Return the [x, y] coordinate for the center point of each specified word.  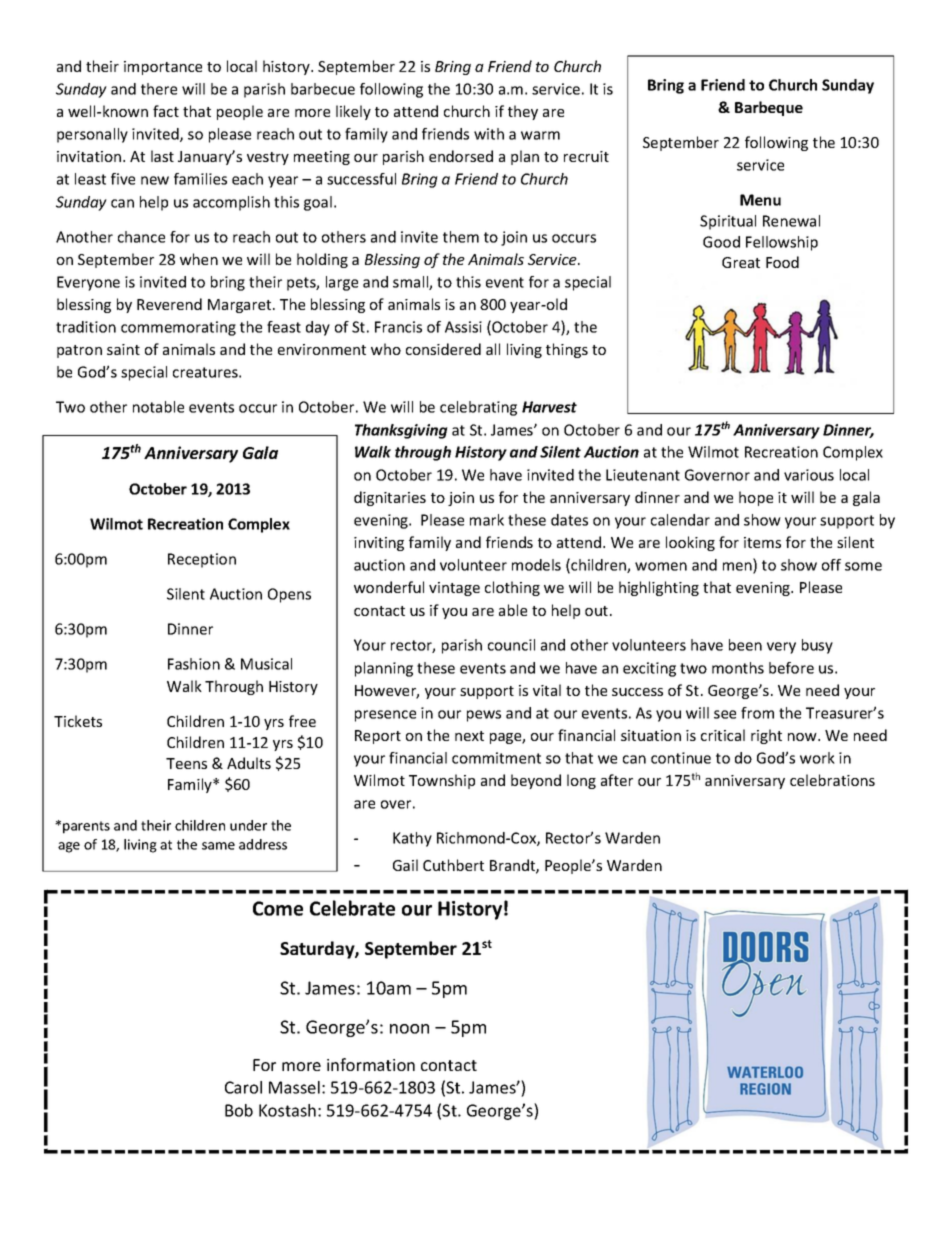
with [489, 134]
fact [166, 111]
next [469, 736]
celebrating [478, 408]
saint [123, 349]
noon [409, 1029]
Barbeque [769, 108]
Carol [243, 1087]
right [766, 736]
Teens [186, 763]
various [809, 475]
